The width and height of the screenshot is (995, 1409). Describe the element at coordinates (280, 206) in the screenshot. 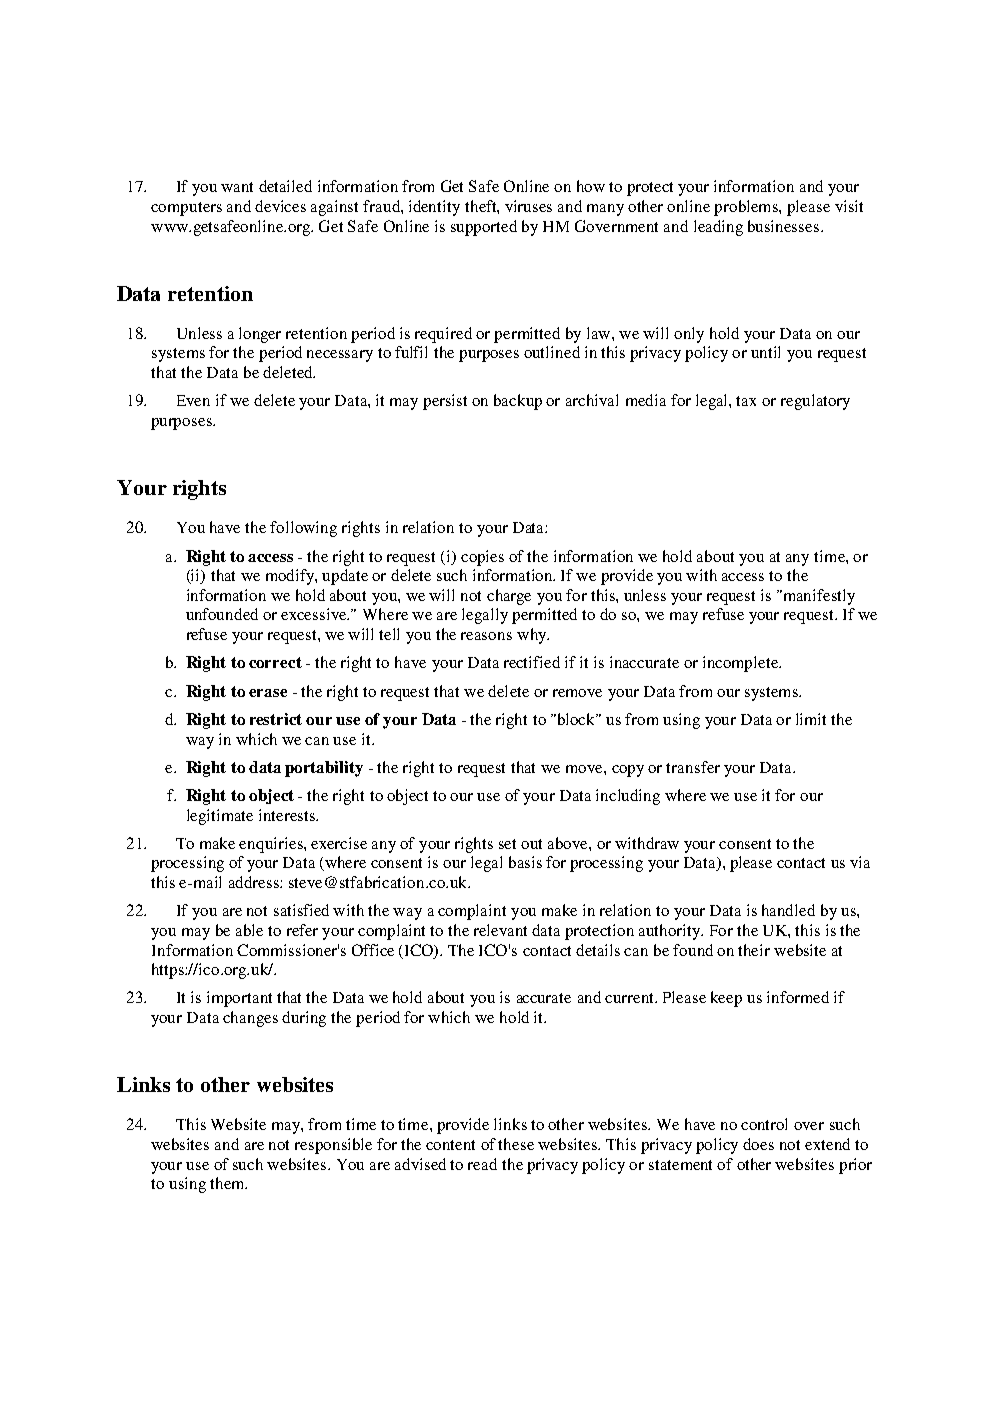

I see `devices` at that location.
